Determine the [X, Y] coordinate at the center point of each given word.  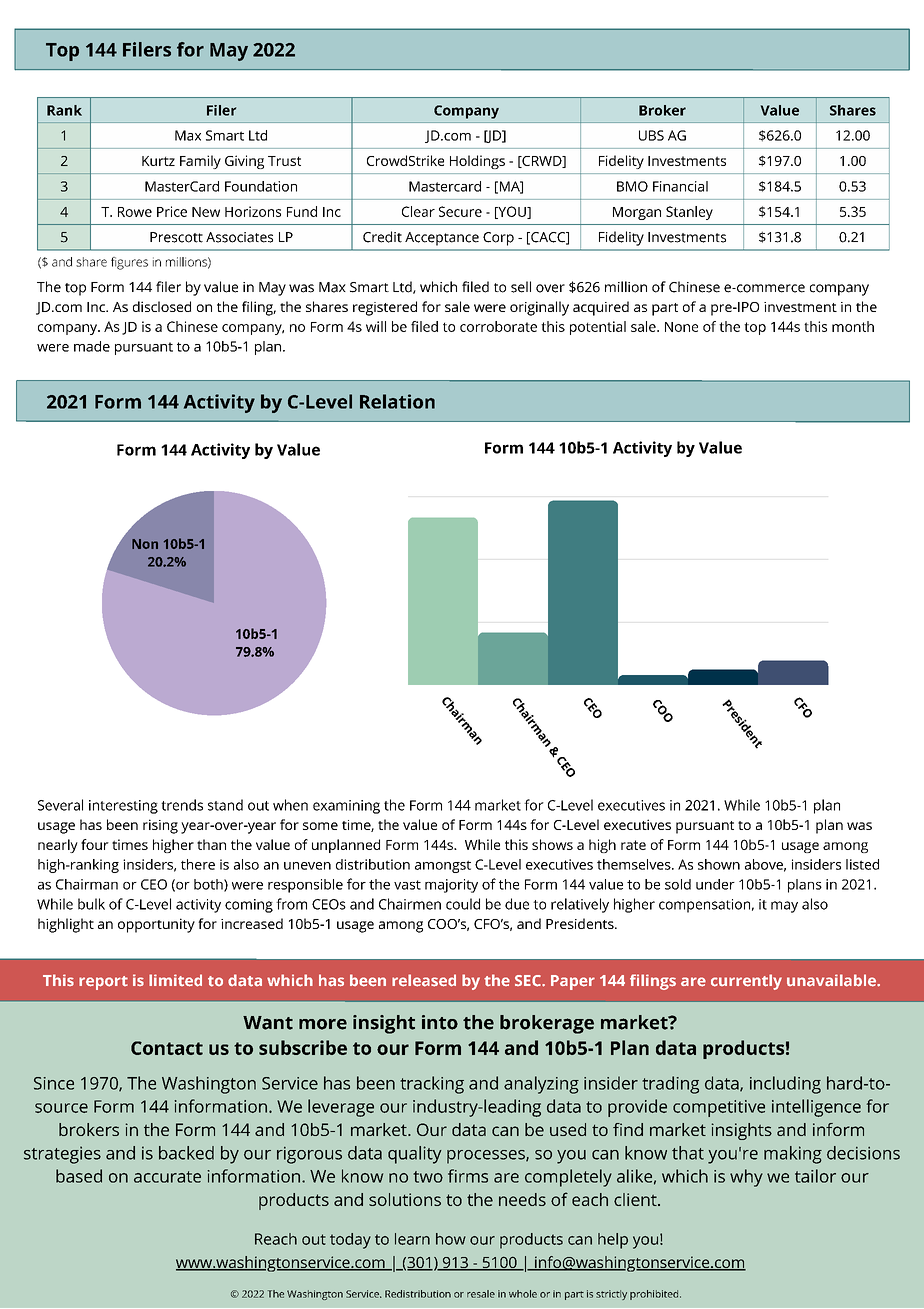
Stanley [689, 213]
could [463, 904]
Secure [460, 211]
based [79, 1176]
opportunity [156, 925]
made [92, 346]
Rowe [135, 212]
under [715, 884]
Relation [397, 401]
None [681, 327]
